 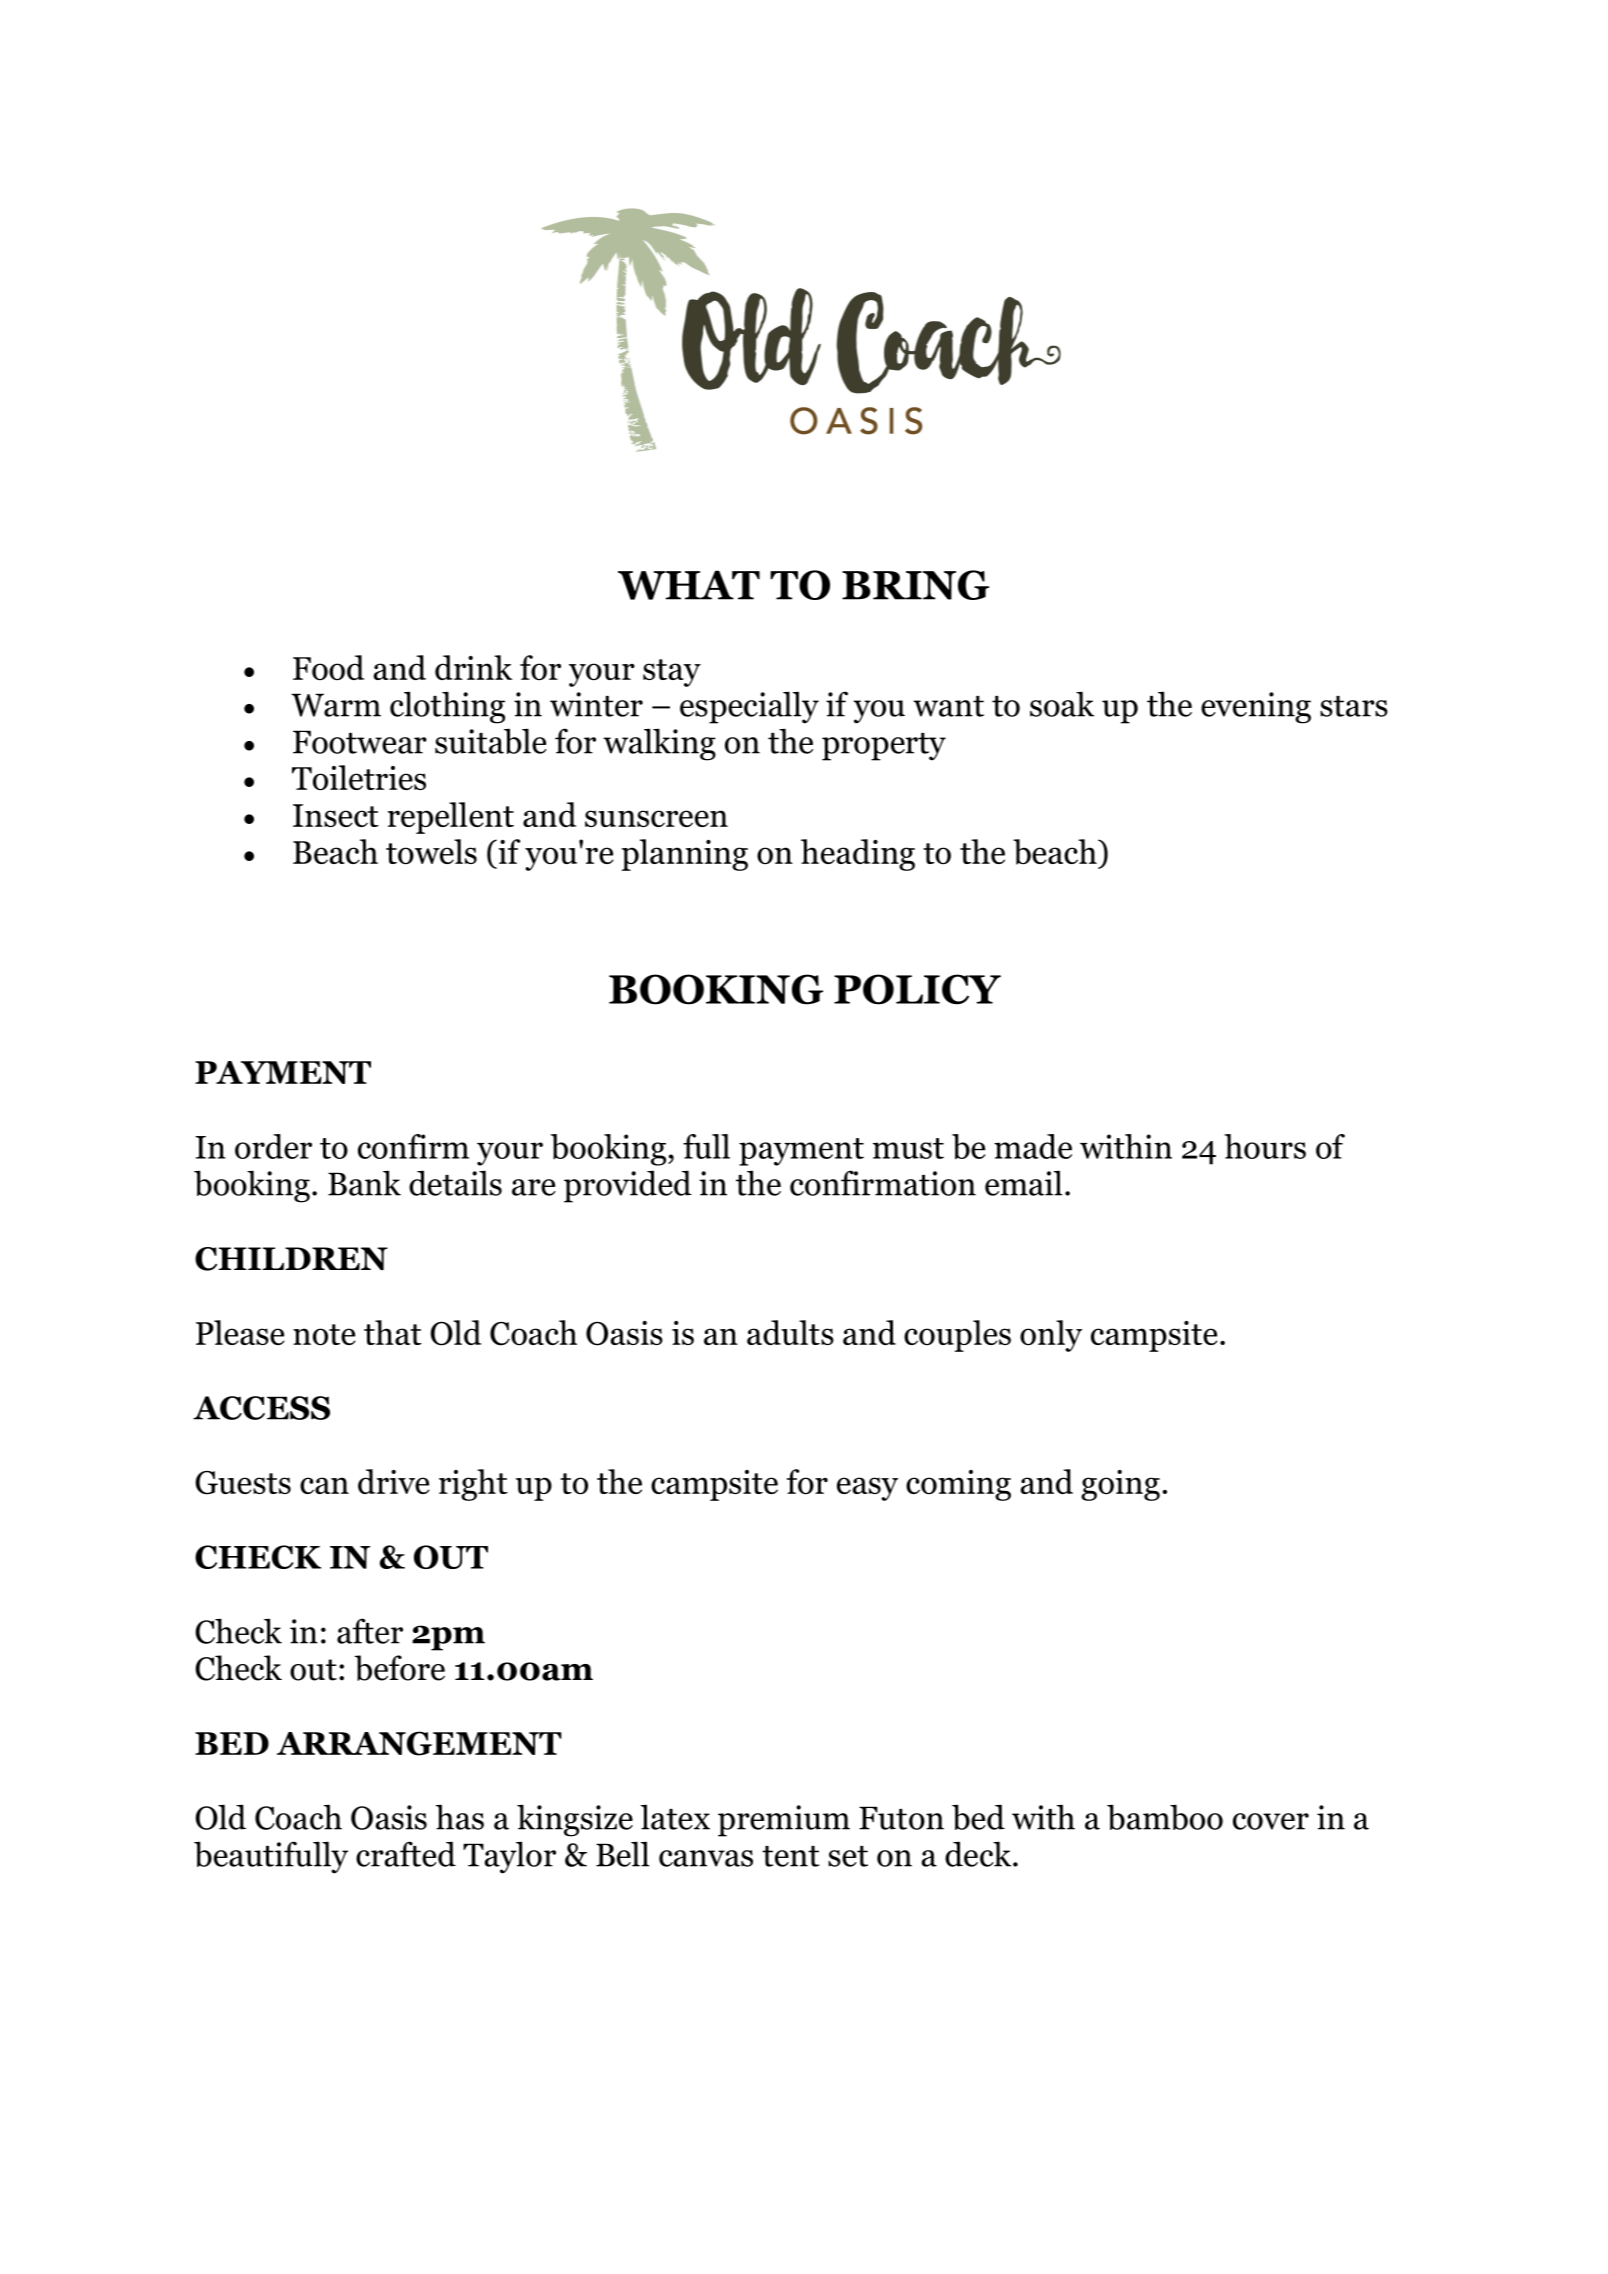 I want to click on must, so click(x=908, y=1148).
